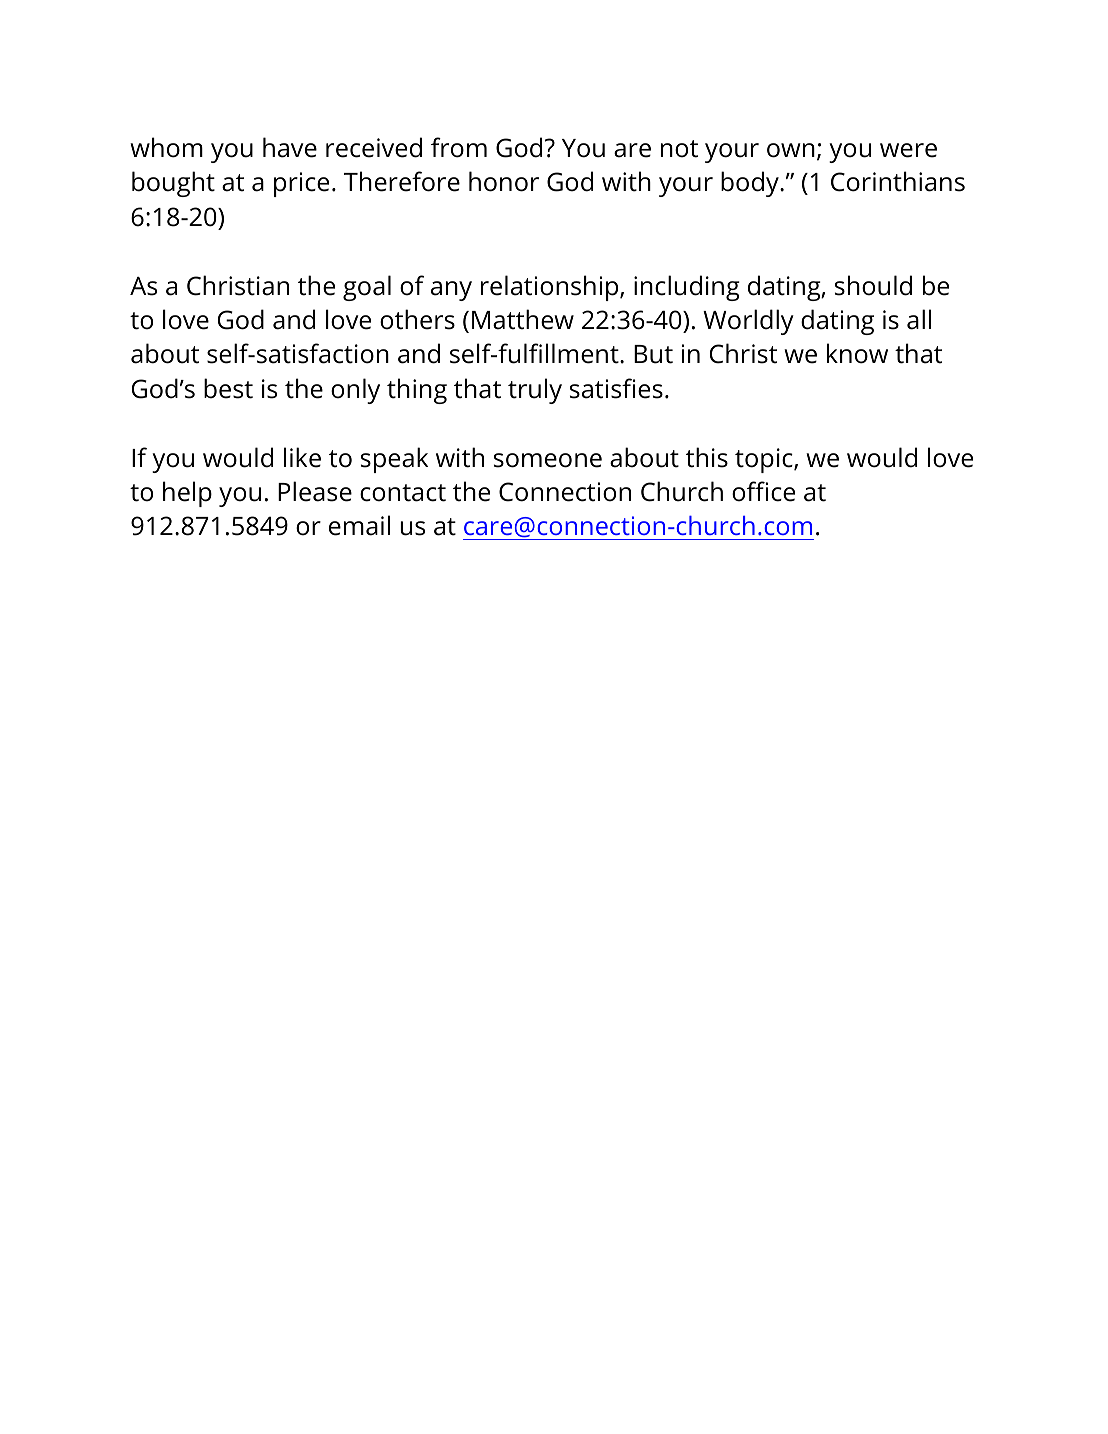 This image has width=1108, height=1434. Describe the element at coordinates (403, 493) in the image. I see `contact` at that location.
